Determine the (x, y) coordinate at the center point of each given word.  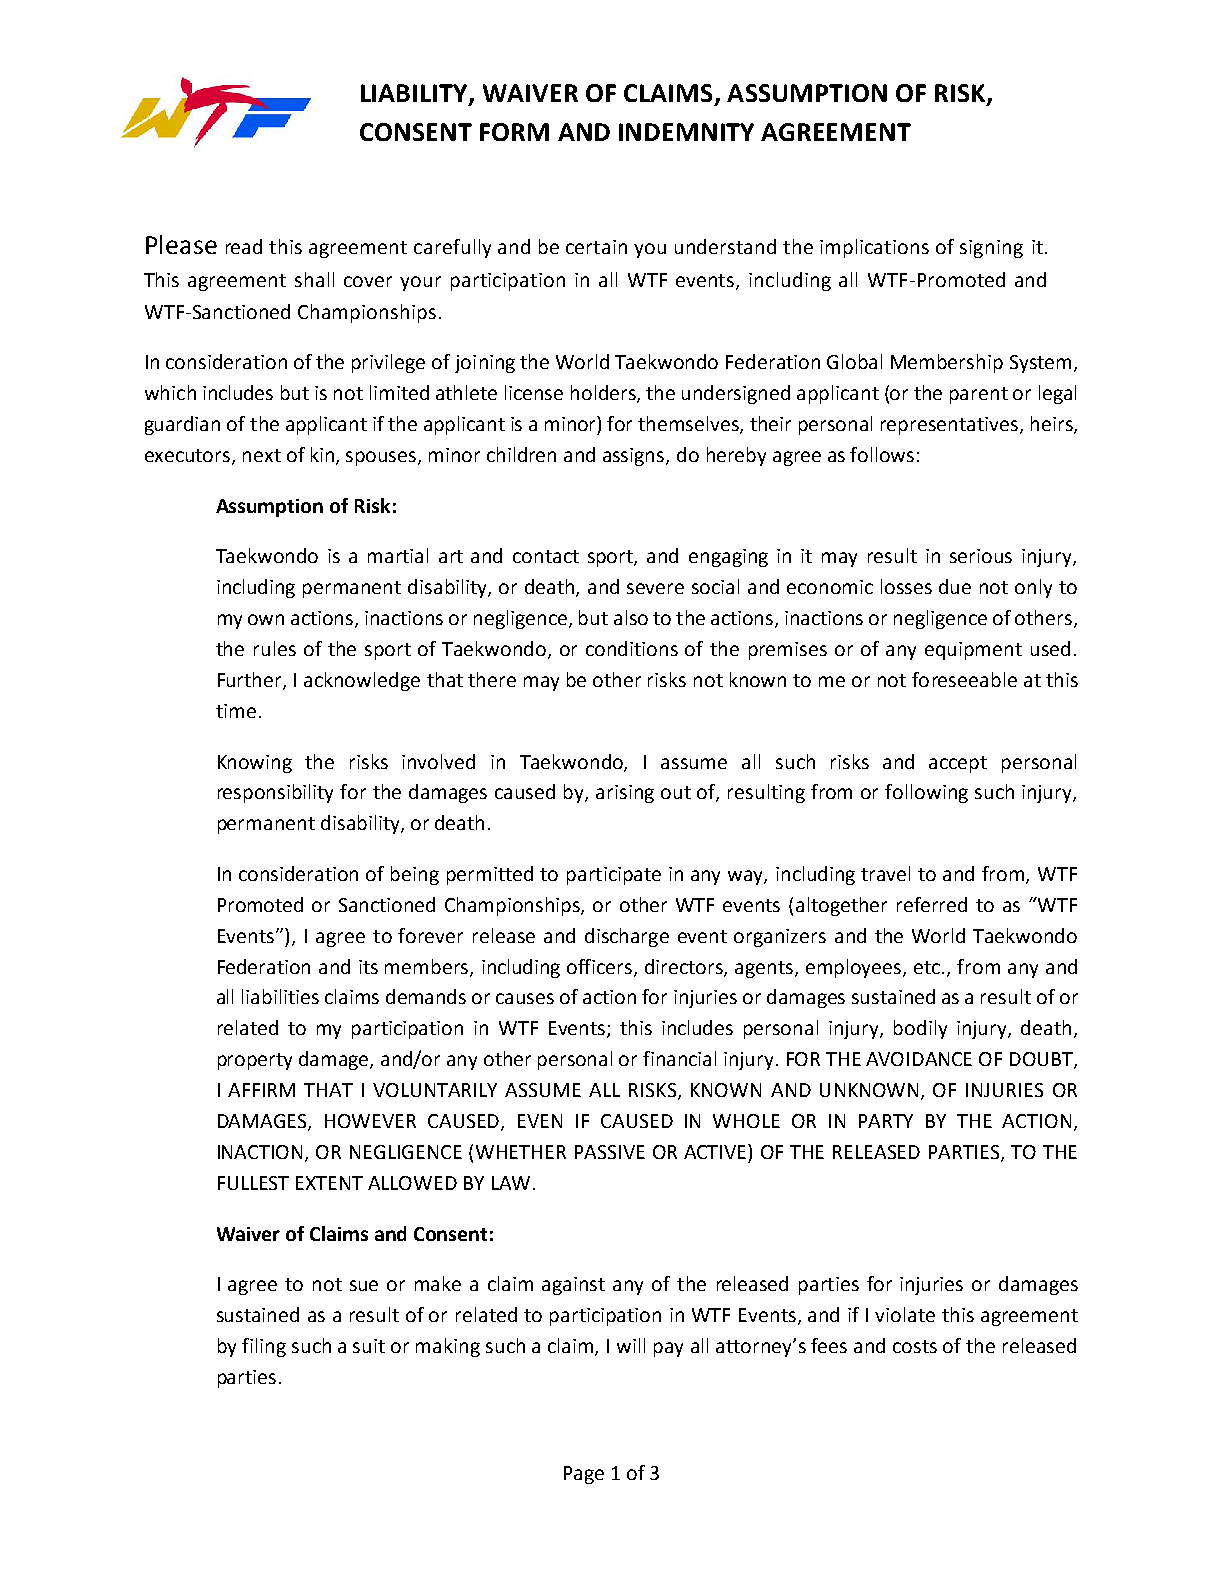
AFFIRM (261, 1090)
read (244, 246)
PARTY (886, 1121)
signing (991, 249)
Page (584, 1475)
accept (958, 764)
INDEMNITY (686, 132)
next (262, 455)
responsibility (275, 793)
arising (625, 794)
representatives (951, 426)
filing (264, 1347)
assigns (635, 457)
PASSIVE (610, 1152)
